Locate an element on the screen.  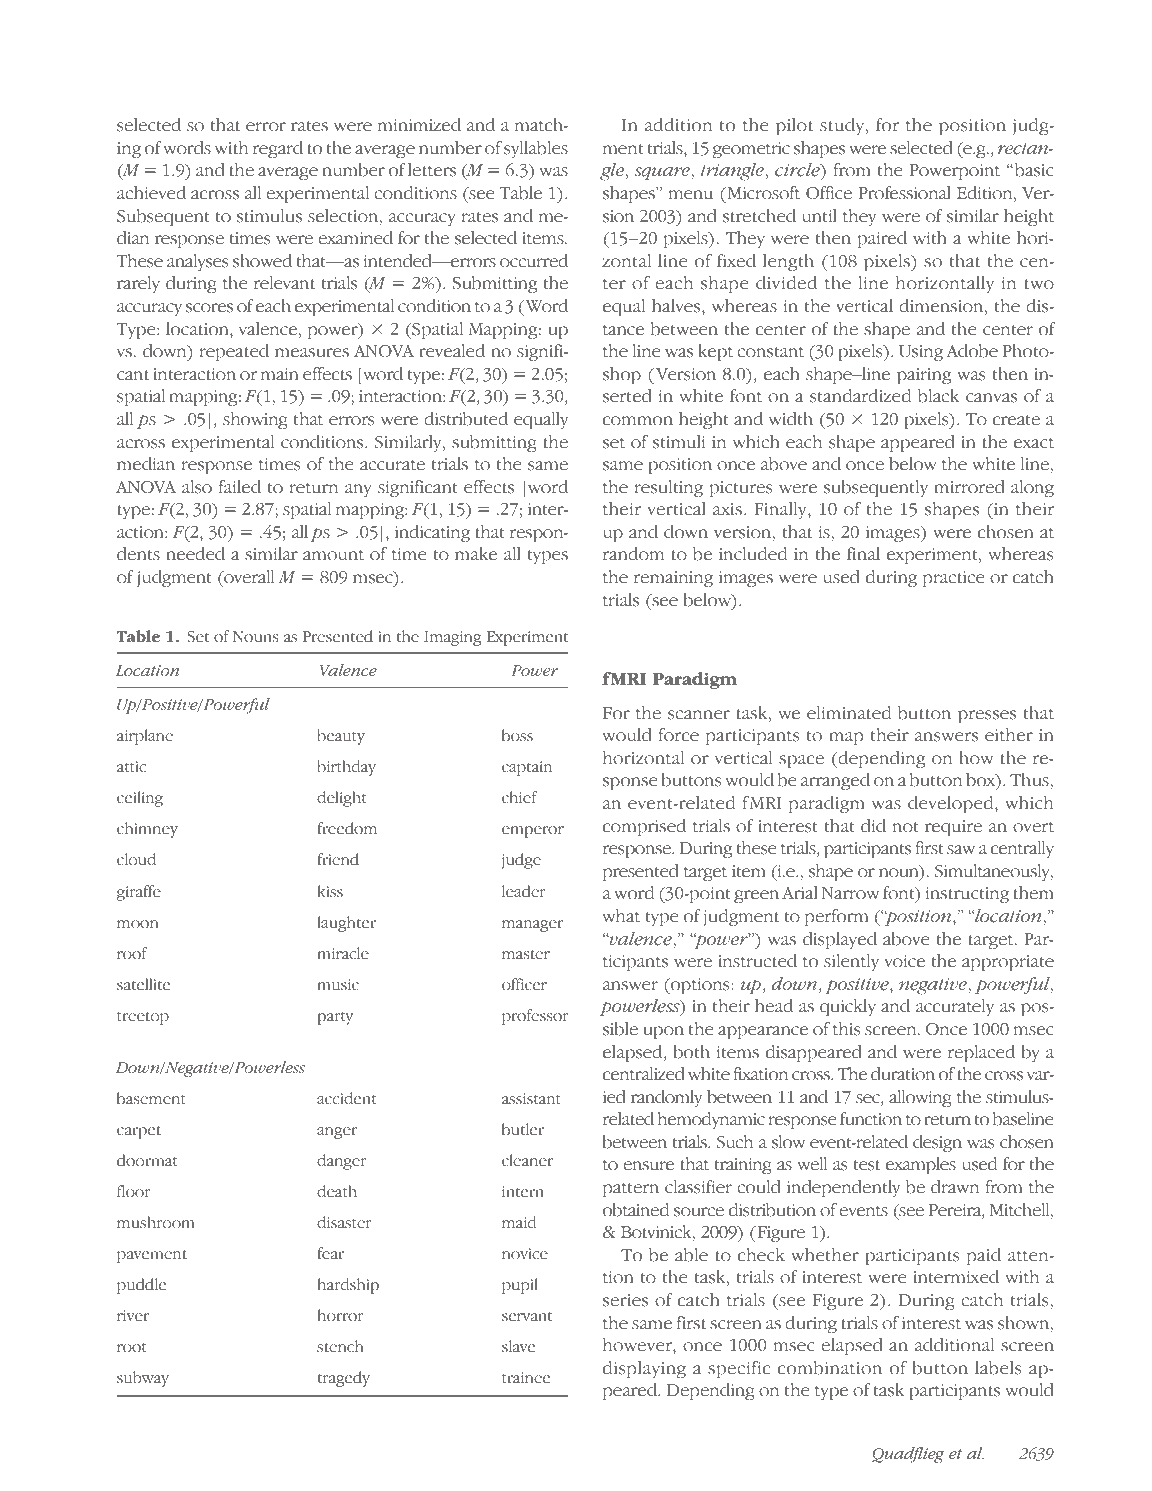
party is located at coordinates (335, 1018).
